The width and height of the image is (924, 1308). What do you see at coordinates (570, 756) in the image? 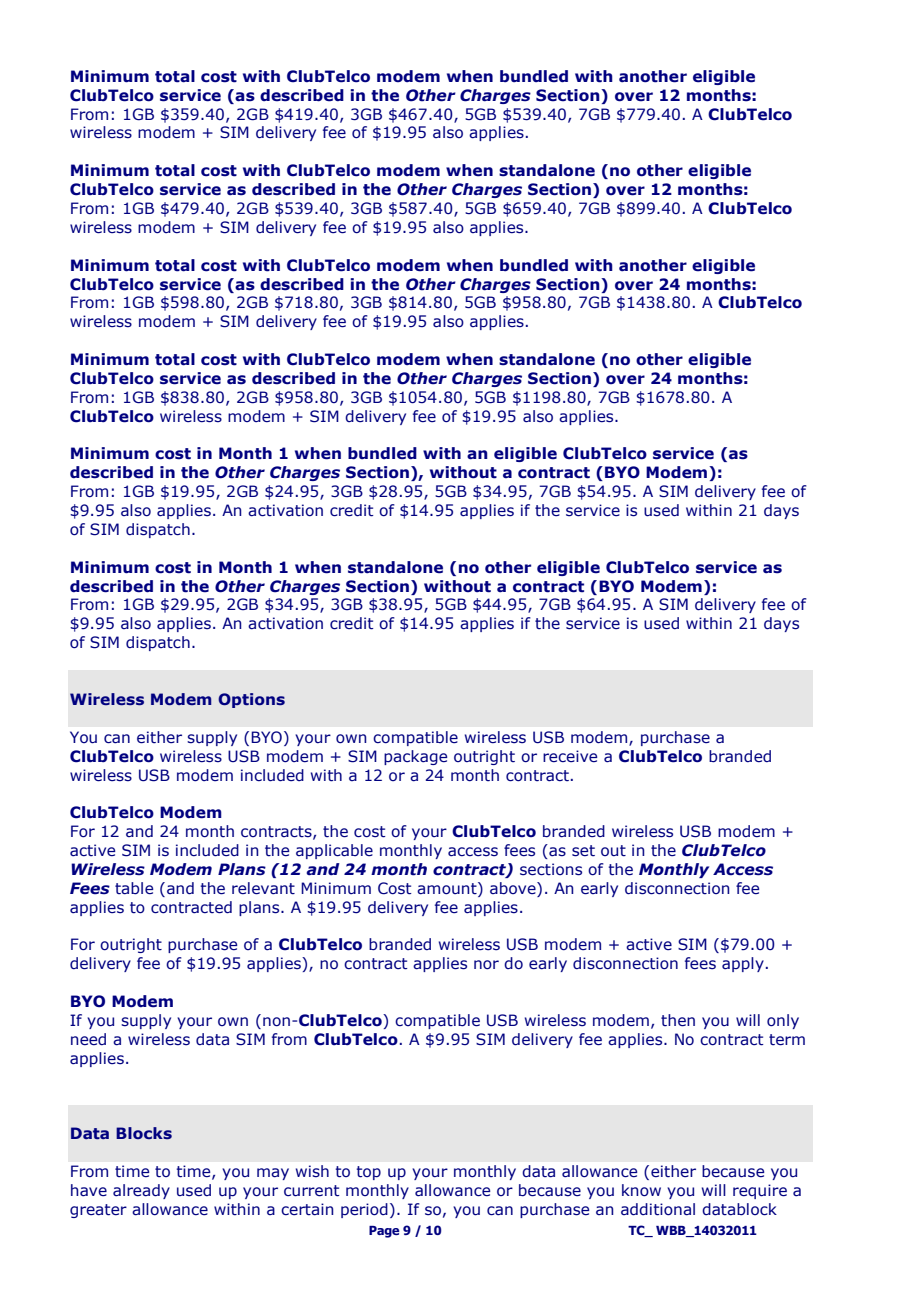
I see `receive` at bounding box center [570, 756].
